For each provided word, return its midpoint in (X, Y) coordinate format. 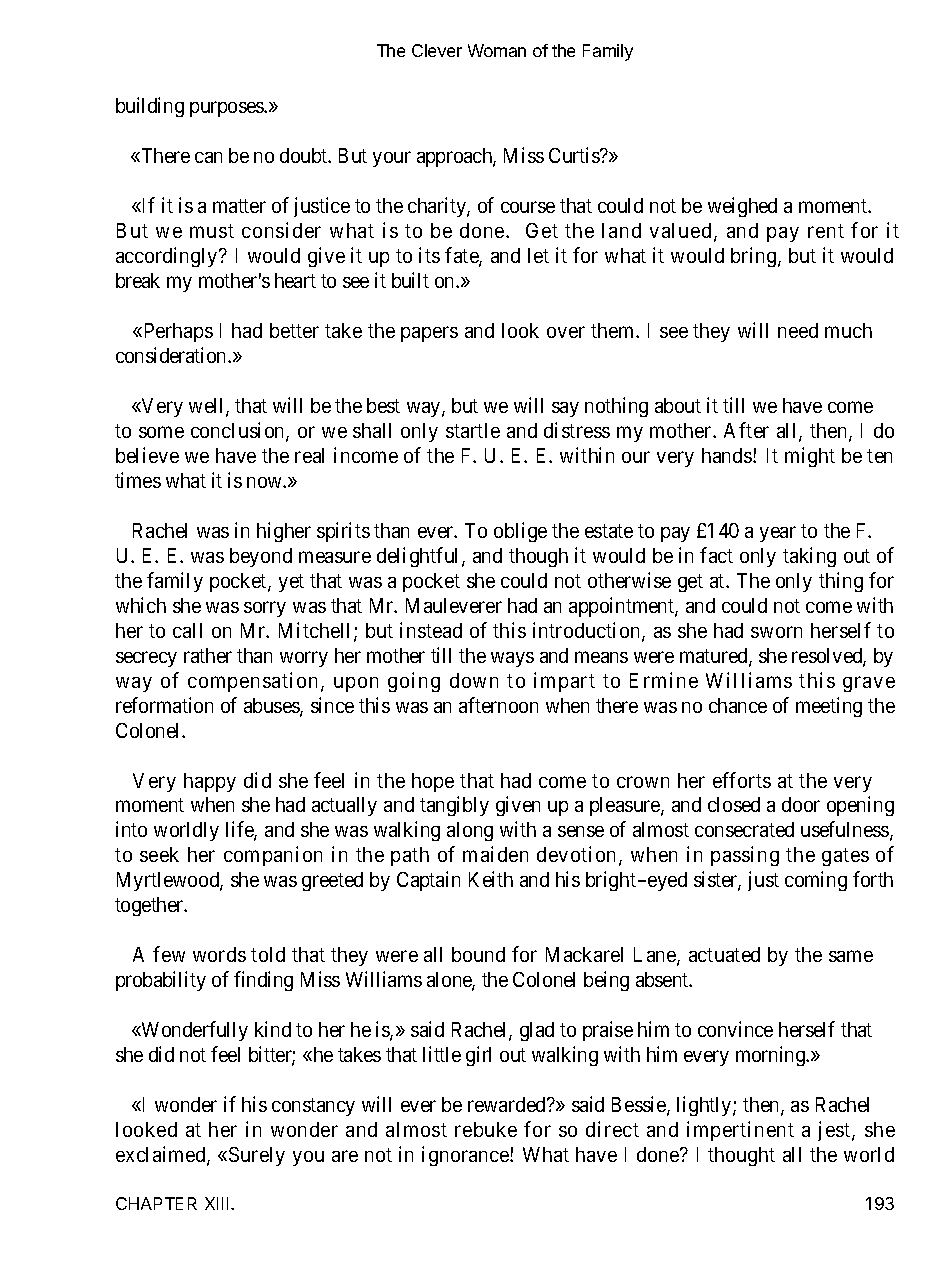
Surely (257, 1156)
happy (210, 782)
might (810, 457)
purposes (227, 109)
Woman (497, 50)
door (801, 804)
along (470, 831)
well (208, 407)
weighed (742, 207)
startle (473, 430)
